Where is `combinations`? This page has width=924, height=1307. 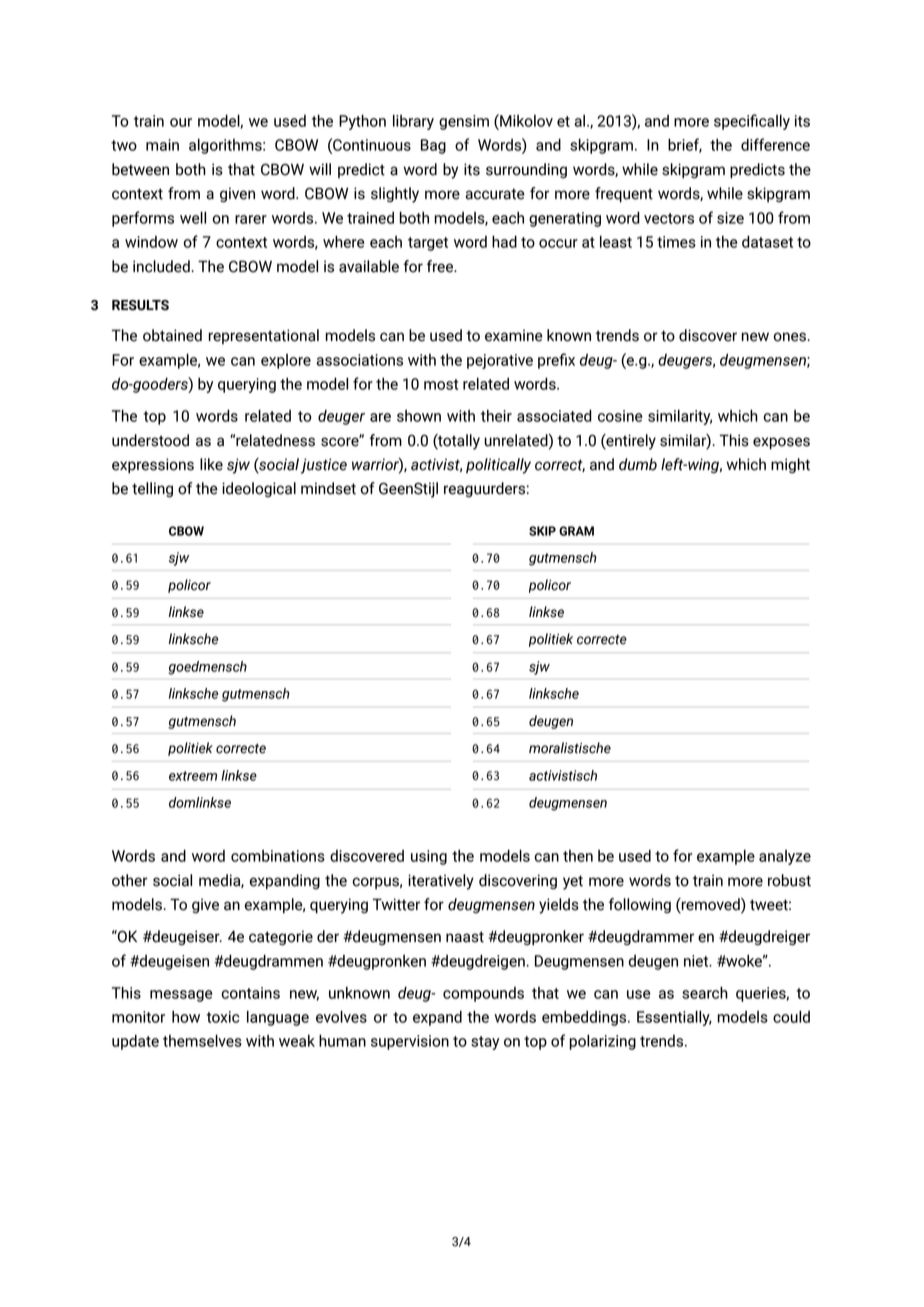 combinations is located at coordinates (278, 856).
